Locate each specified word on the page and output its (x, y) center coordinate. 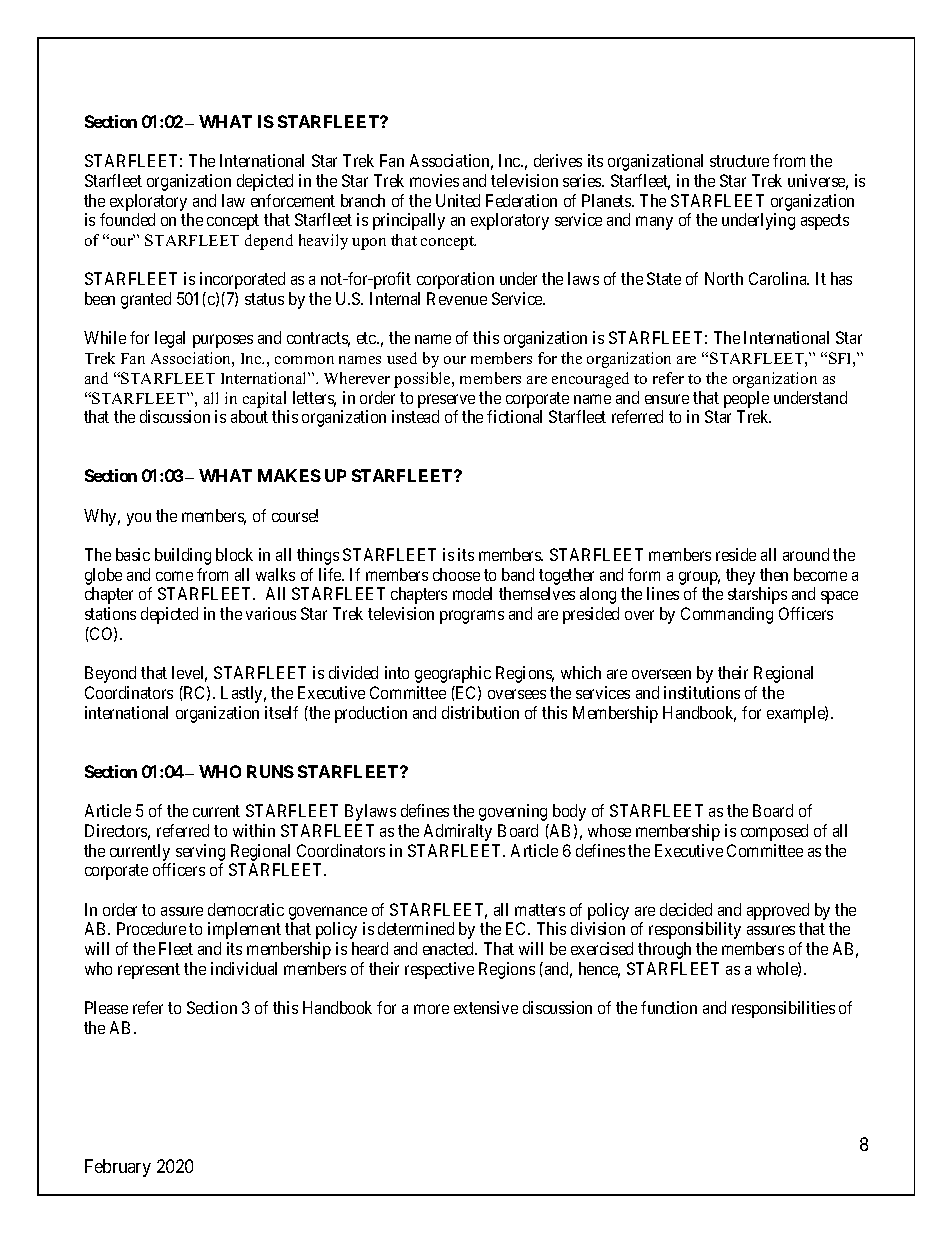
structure (739, 161)
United (458, 200)
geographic (453, 674)
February (118, 1168)
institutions (702, 692)
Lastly (243, 694)
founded (127, 219)
